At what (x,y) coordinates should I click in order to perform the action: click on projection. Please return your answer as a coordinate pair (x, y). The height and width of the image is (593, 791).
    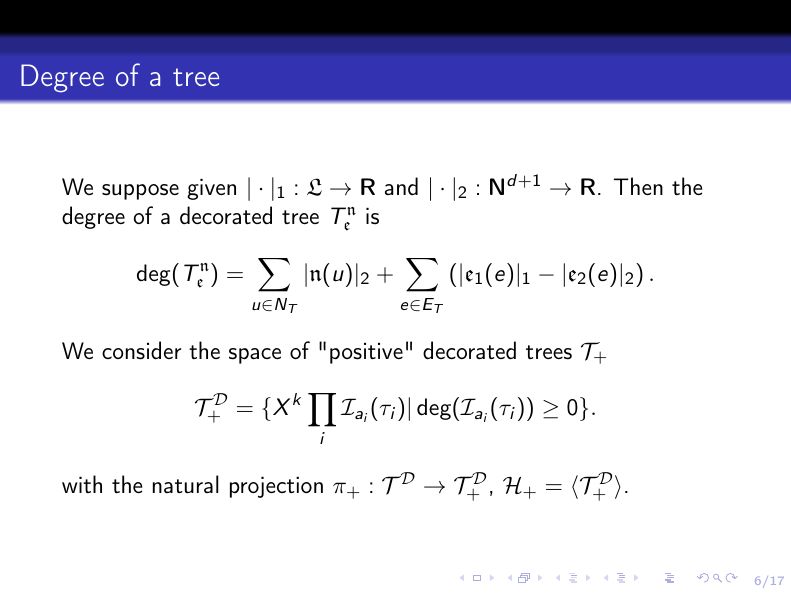
    Looking at the image, I should click on (276, 487).
